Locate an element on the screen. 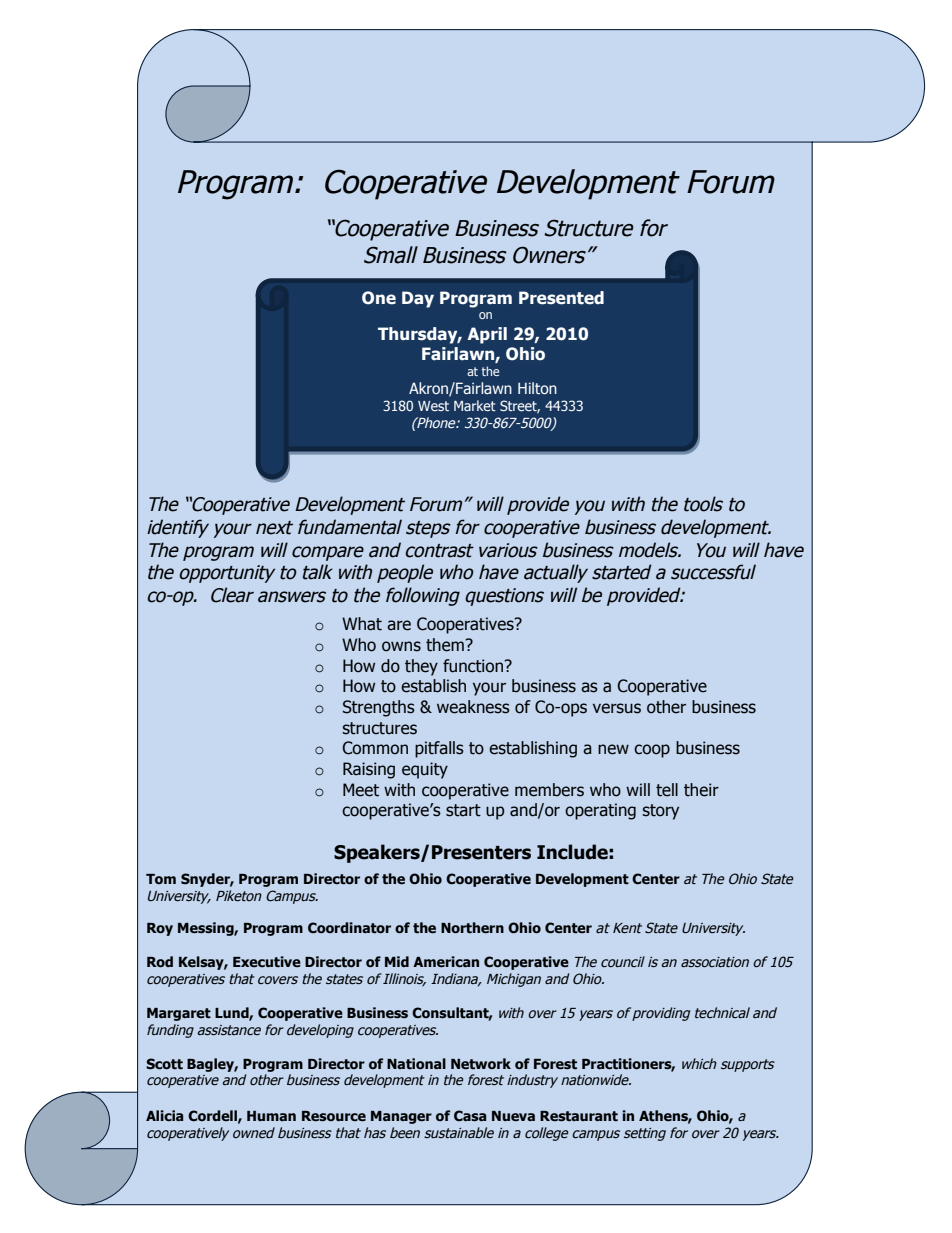 This screenshot has width=952, height=1233. equity is located at coordinates (425, 770).
